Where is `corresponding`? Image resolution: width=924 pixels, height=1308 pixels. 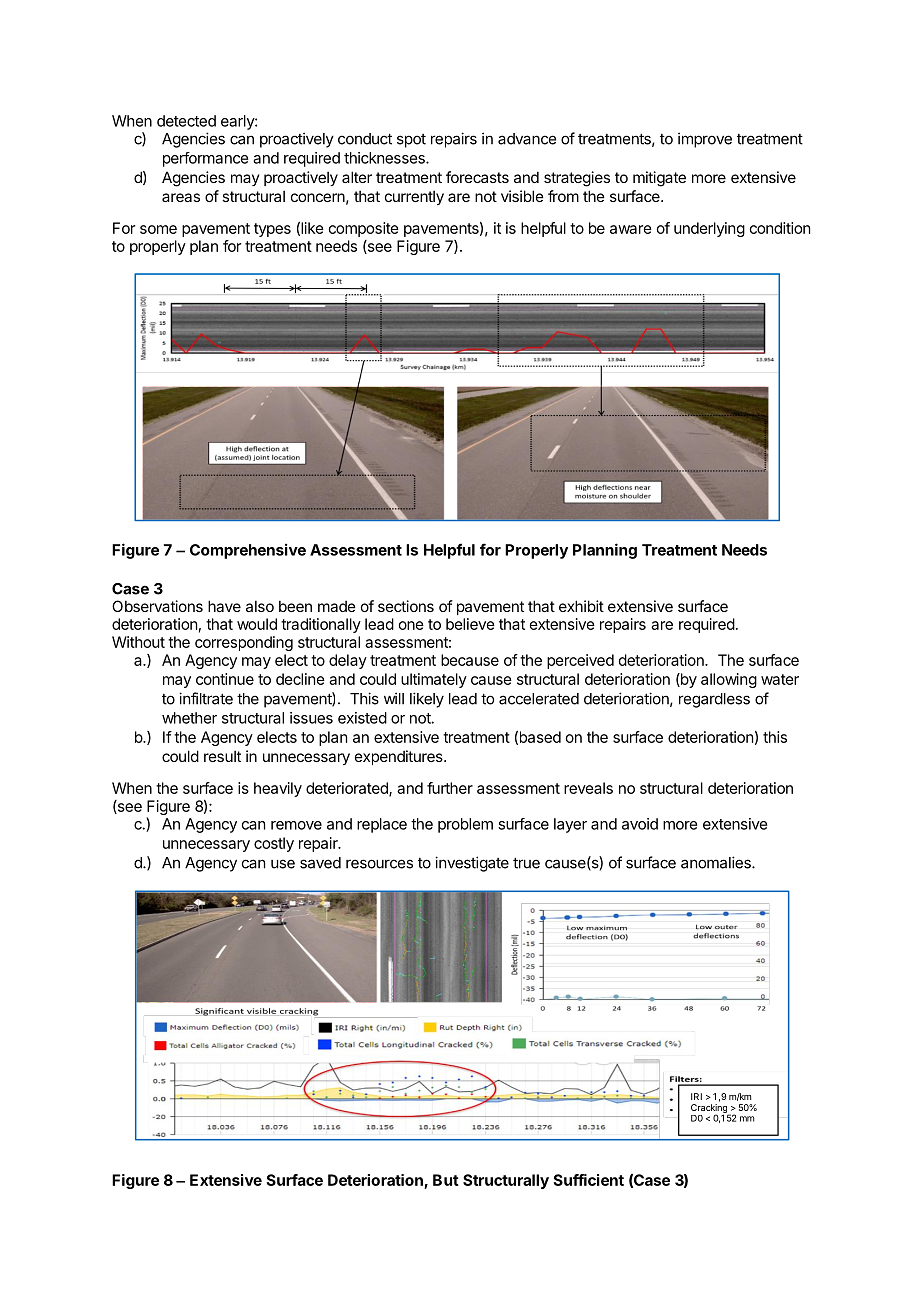 corresponding is located at coordinates (244, 643).
